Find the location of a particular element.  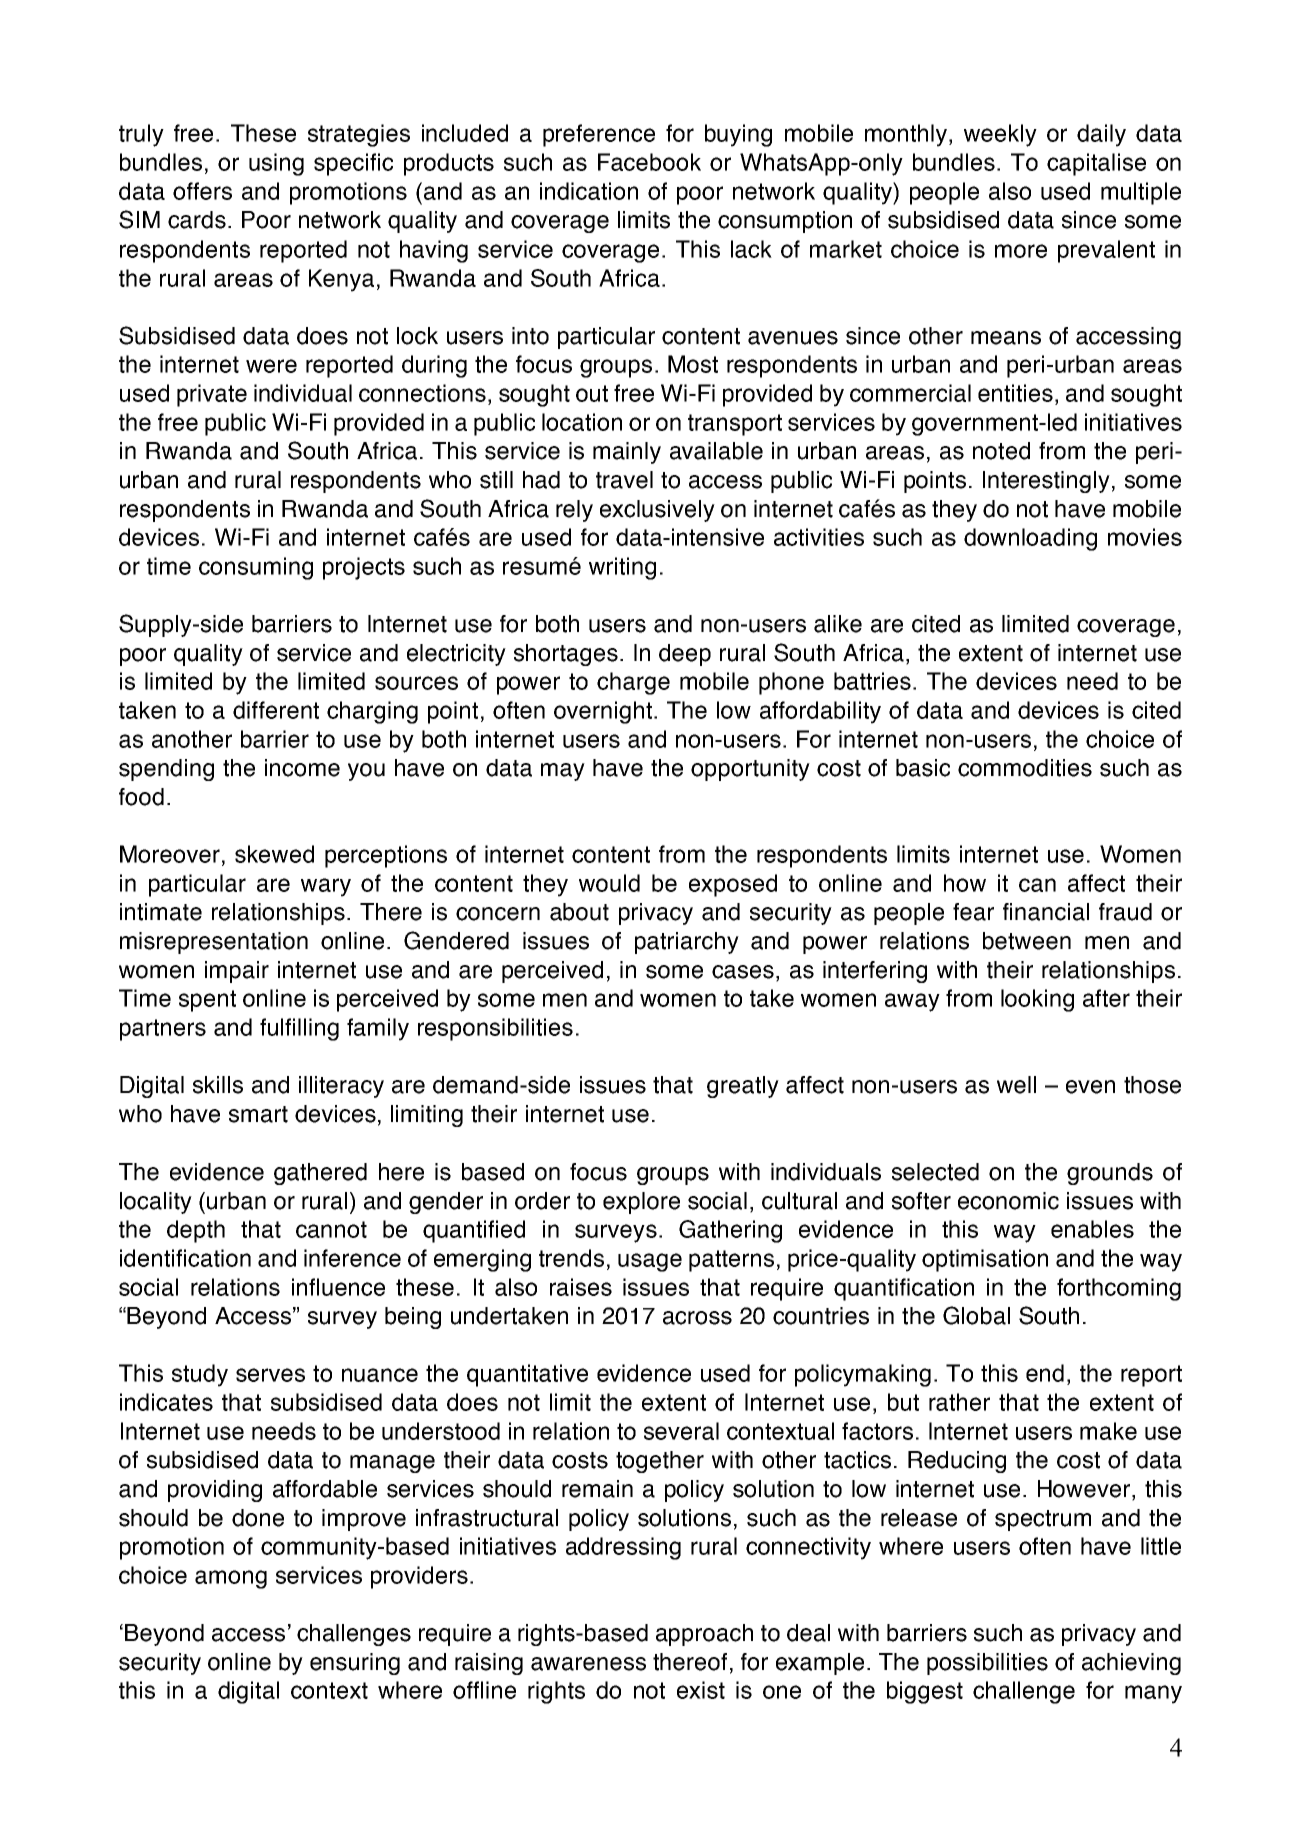

influence is located at coordinates (338, 1287).
